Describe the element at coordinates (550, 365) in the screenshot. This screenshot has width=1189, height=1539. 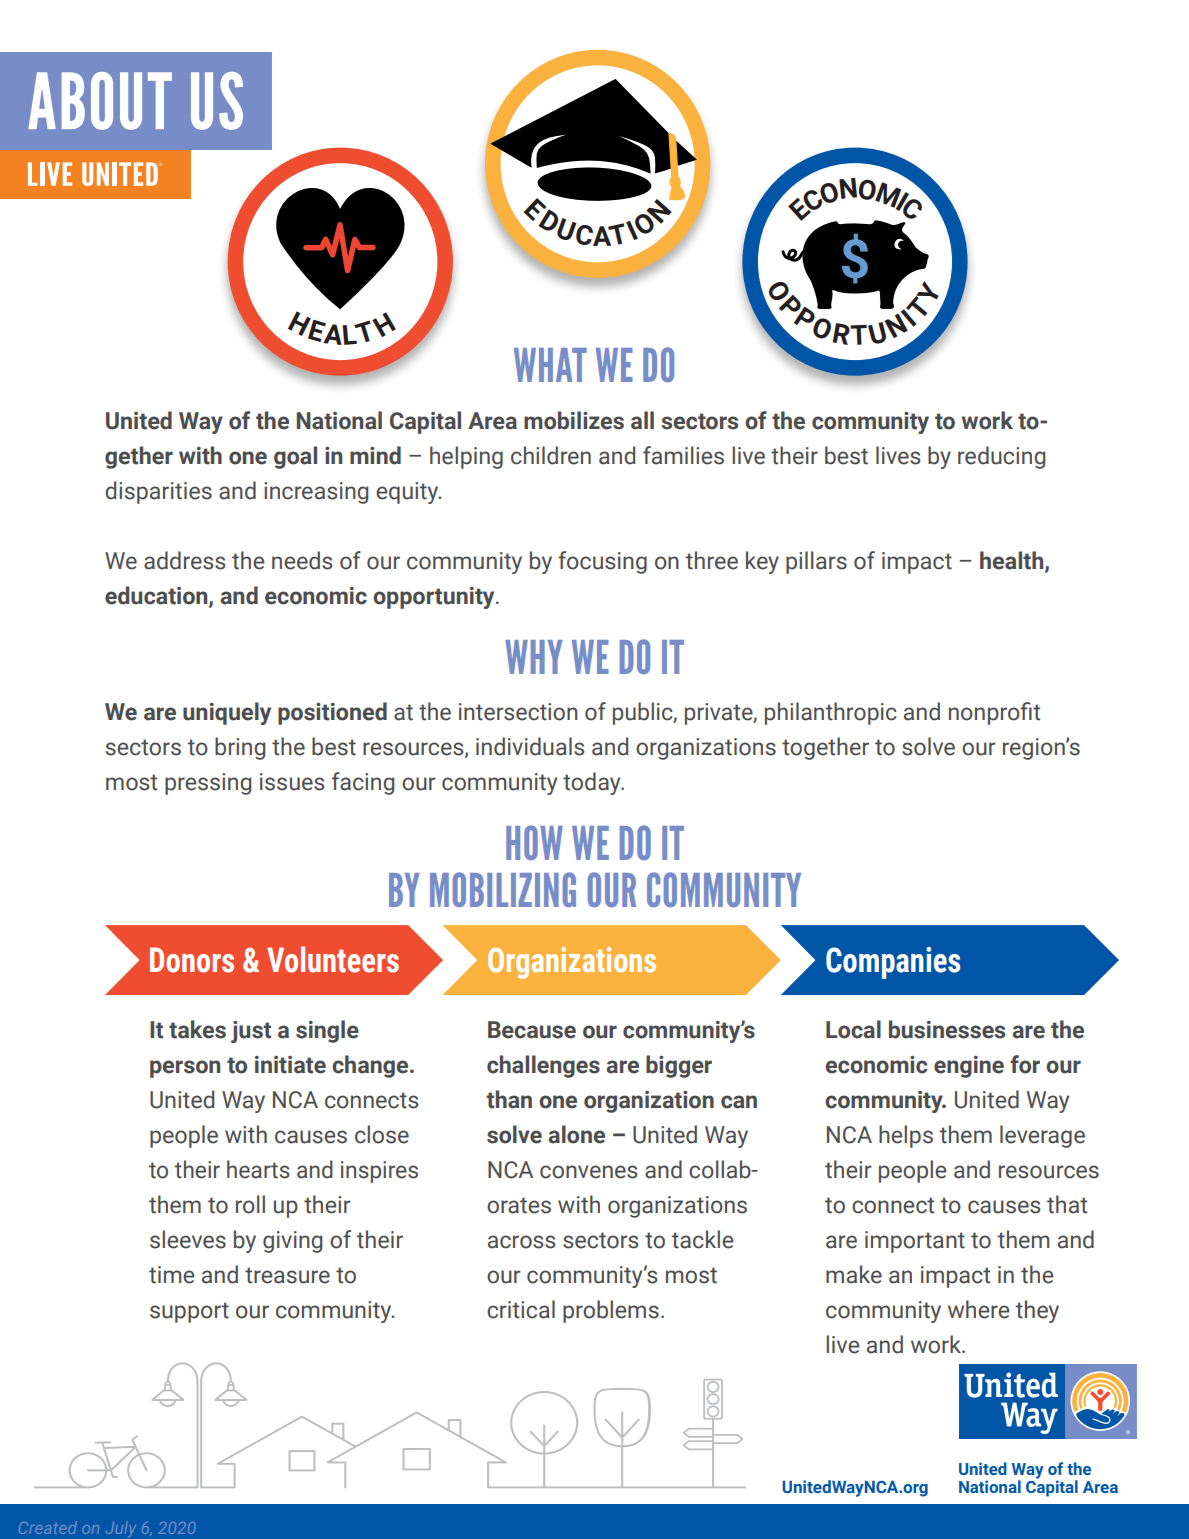
I see `WHAT` at that location.
